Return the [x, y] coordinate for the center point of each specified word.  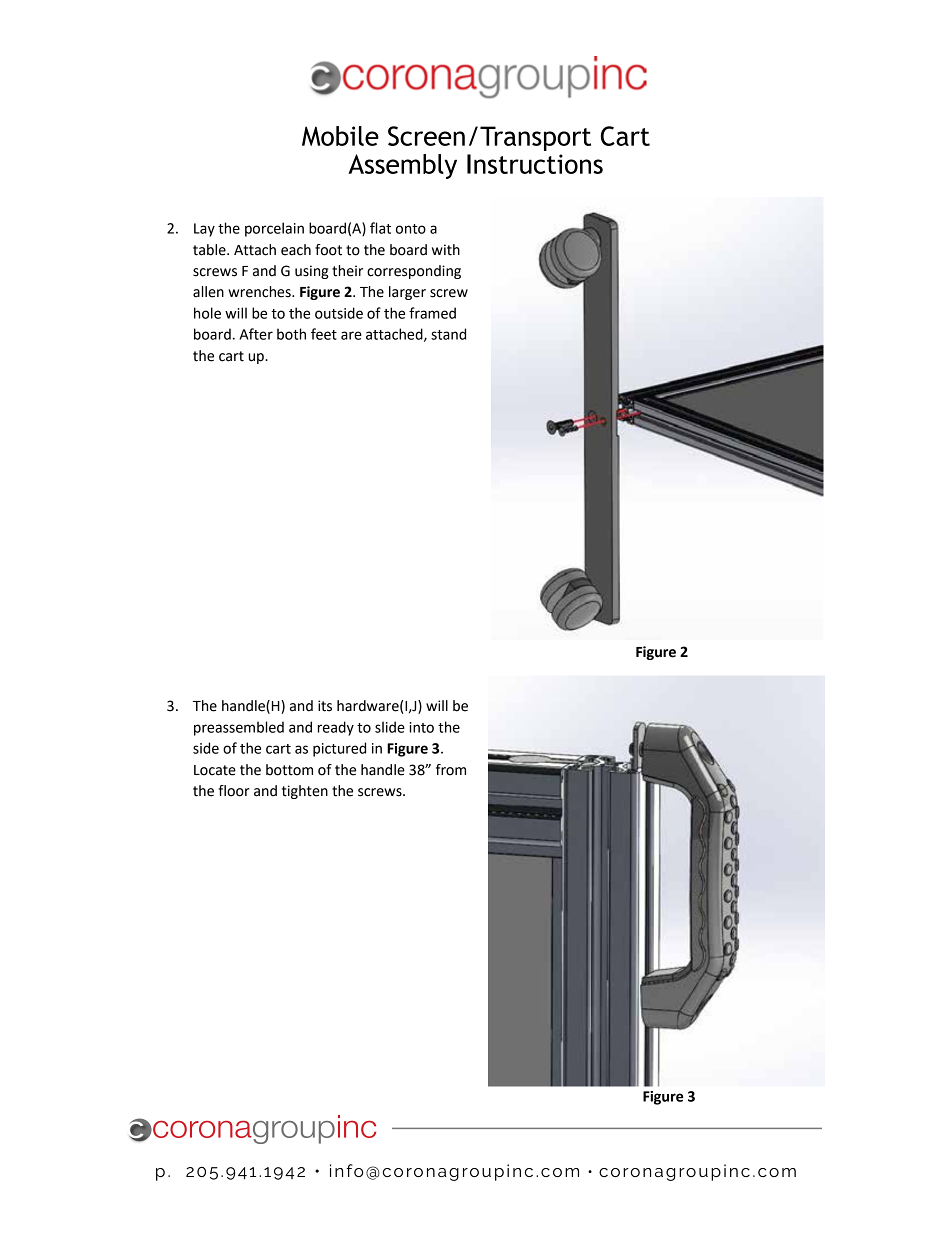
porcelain [274, 229]
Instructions [535, 164]
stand [448, 334]
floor [234, 791]
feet [324, 334]
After [256, 334]
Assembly [402, 166]
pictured [339, 749]
